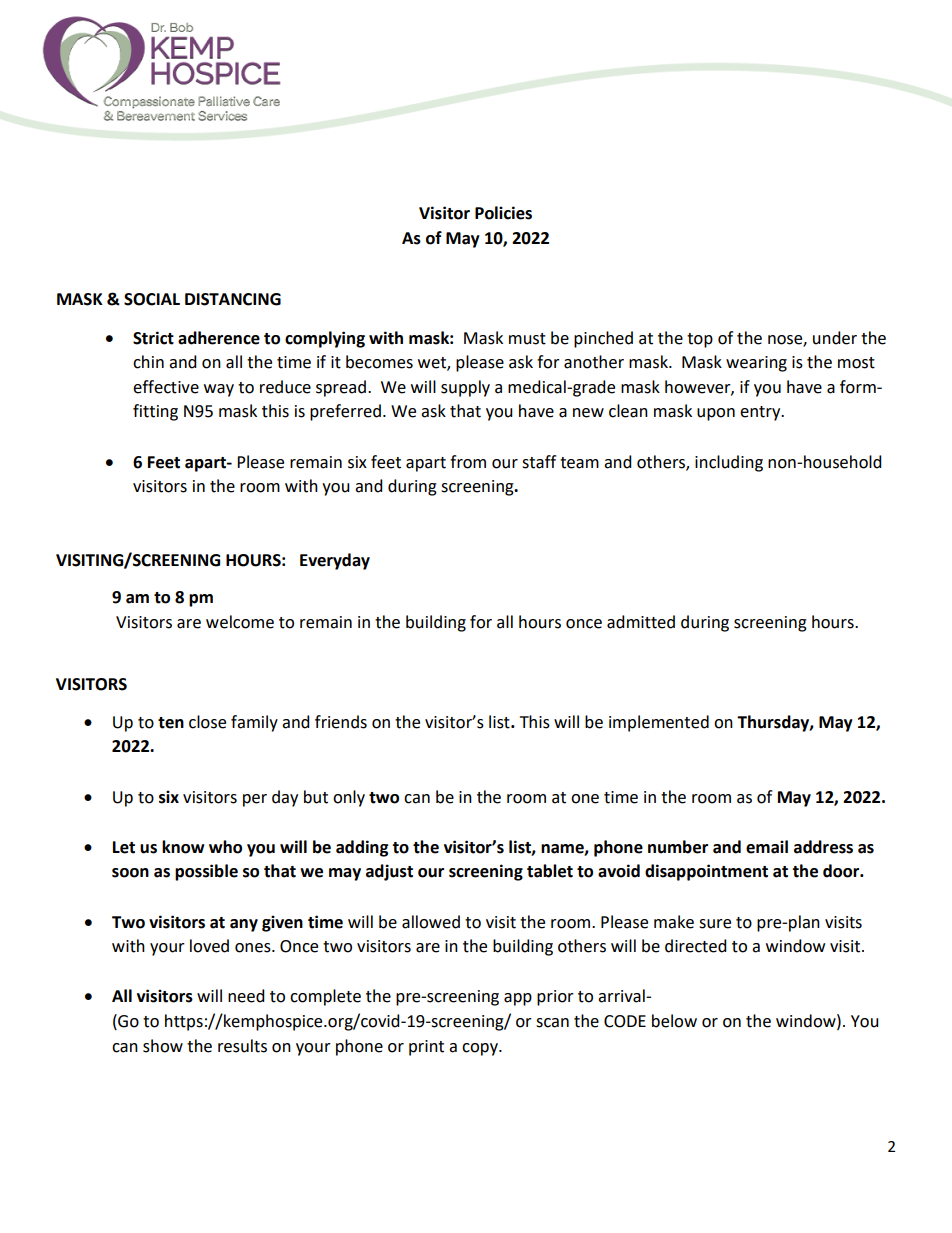 This screenshot has width=952, height=1233. Describe the element at coordinates (659, 723) in the screenshot. I see `implemented` at that location.
